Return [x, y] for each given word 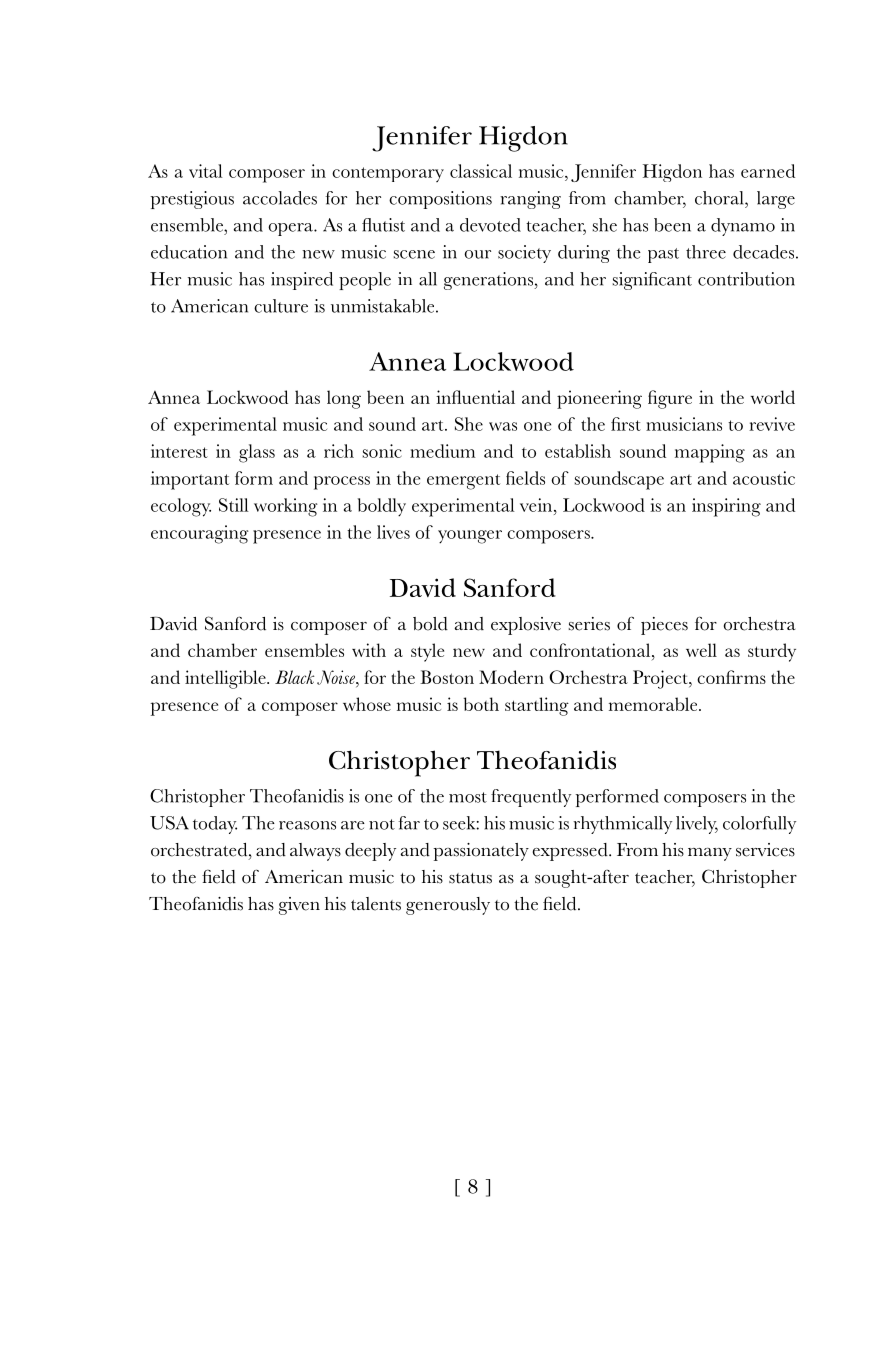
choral [720, 198]
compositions [440, 200]
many [710, 854]
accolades [280, 198]
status [470, 878]
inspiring [726, 507]
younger [470, 537]
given [299, 906]
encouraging [200, 534]
